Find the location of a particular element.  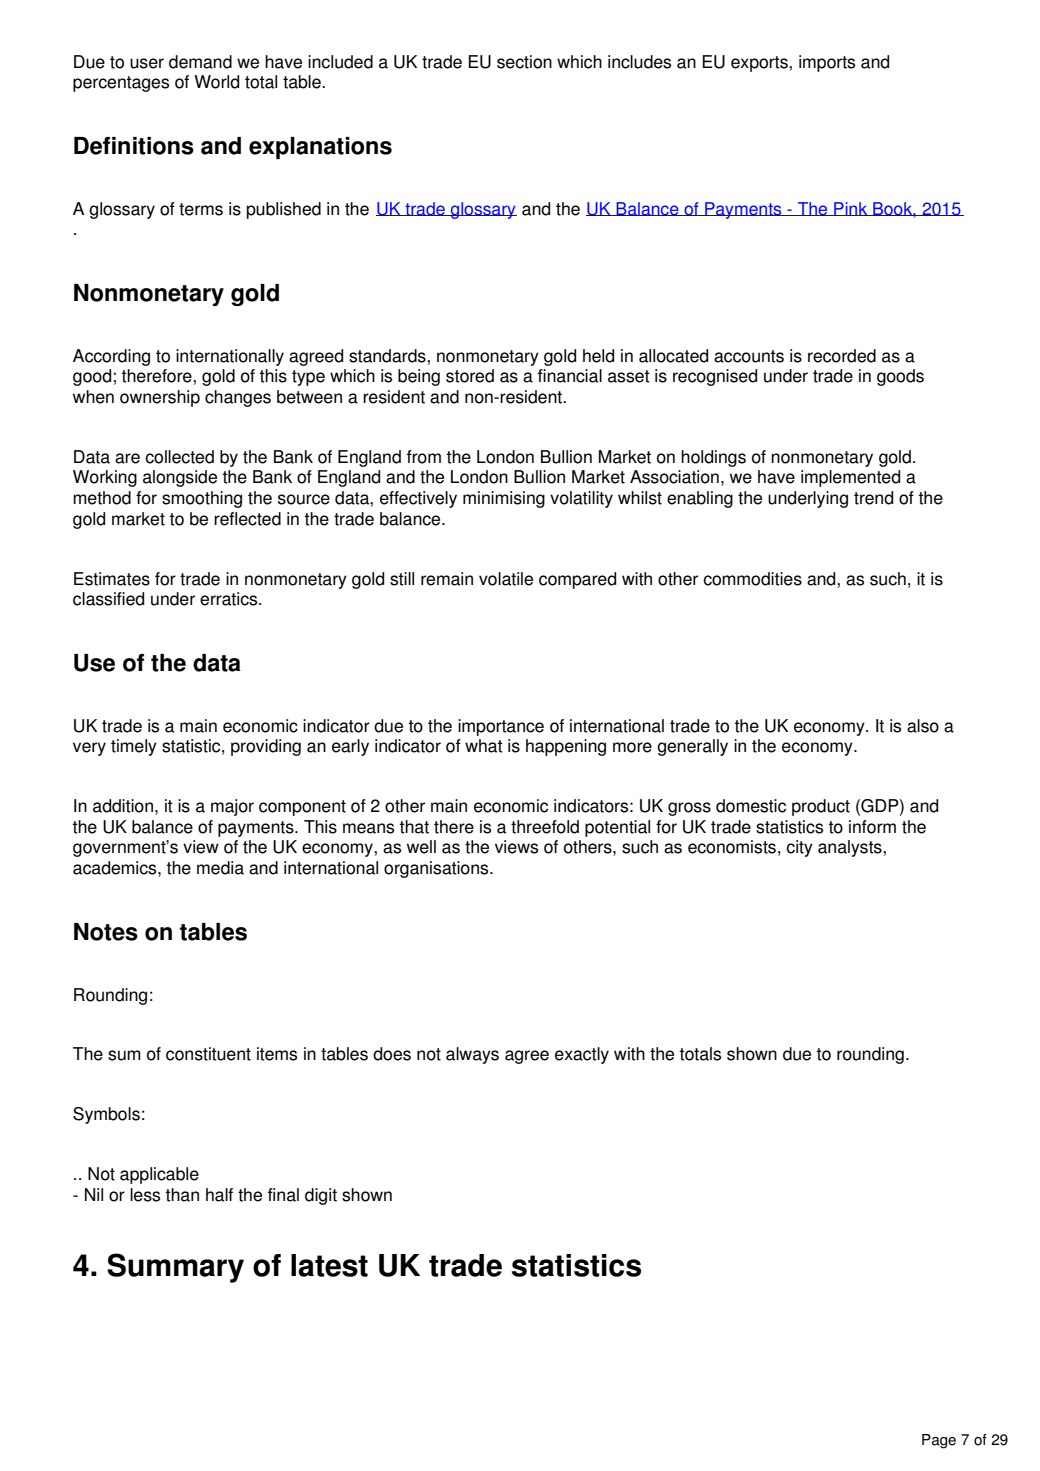

Summary is located at coordinates (175, 1268).
